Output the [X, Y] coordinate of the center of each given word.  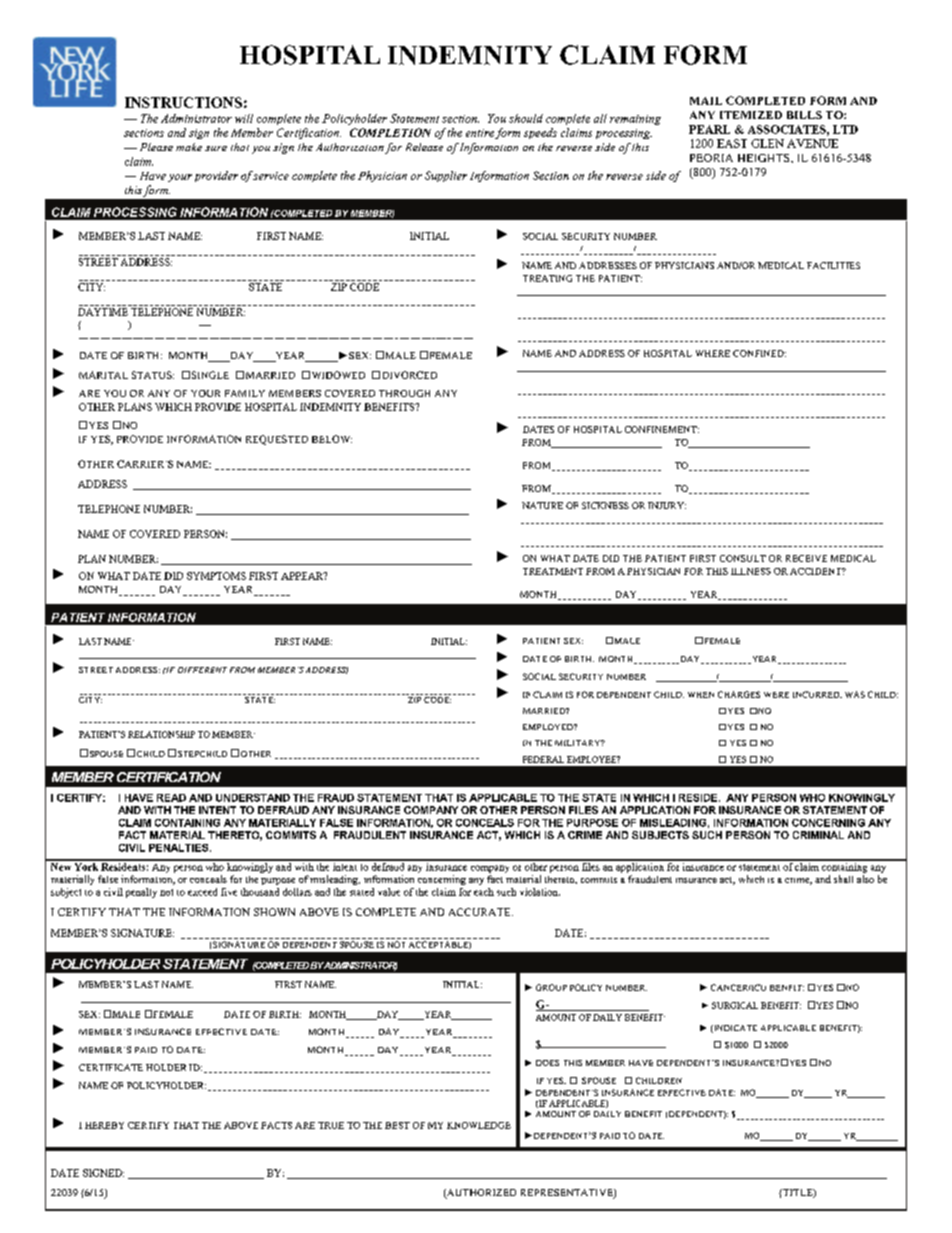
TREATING [547, 278]
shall [843, 879]
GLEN [767, 143]
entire [480, 133]
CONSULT [743, 558]
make [189, 147]
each [484, 892]
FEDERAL [543, 759]
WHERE [713, 353]
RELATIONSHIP [161, 734]
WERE [776, 695]
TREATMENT [553, 571]
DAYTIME [103, 312]
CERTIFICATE [111, 1067]
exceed [202, 892]
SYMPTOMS [216, 576]
